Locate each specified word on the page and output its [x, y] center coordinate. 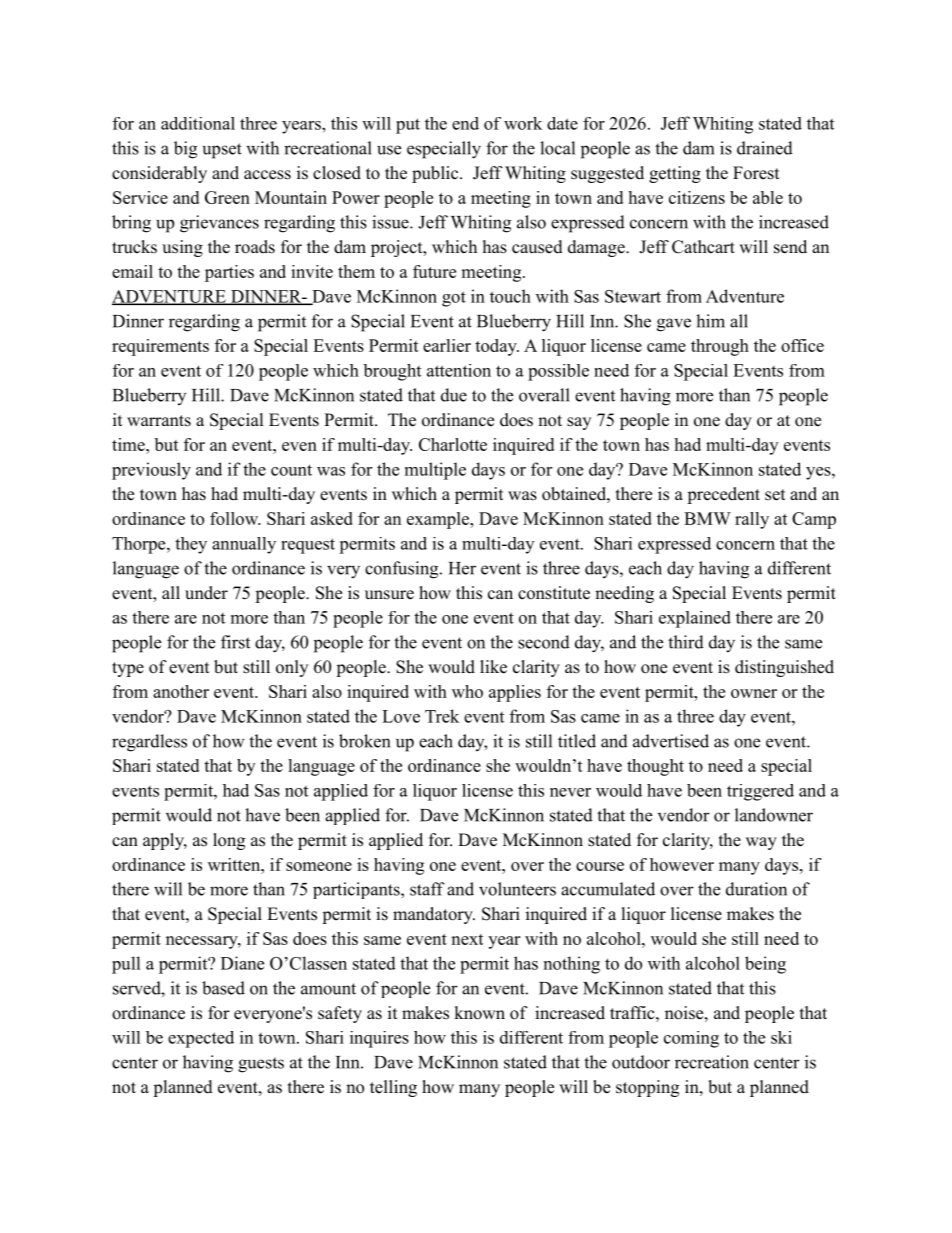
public [435, 174]
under [206, 593]
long [229, 841]
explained [695, 619]
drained [765, 148]
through [720, 347]
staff [427, 889]
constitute [554, 593]
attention [459, 370]
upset [222, 151]
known [479, 1013]
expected [201, 1039]
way [761, 843]
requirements [160, 347]
